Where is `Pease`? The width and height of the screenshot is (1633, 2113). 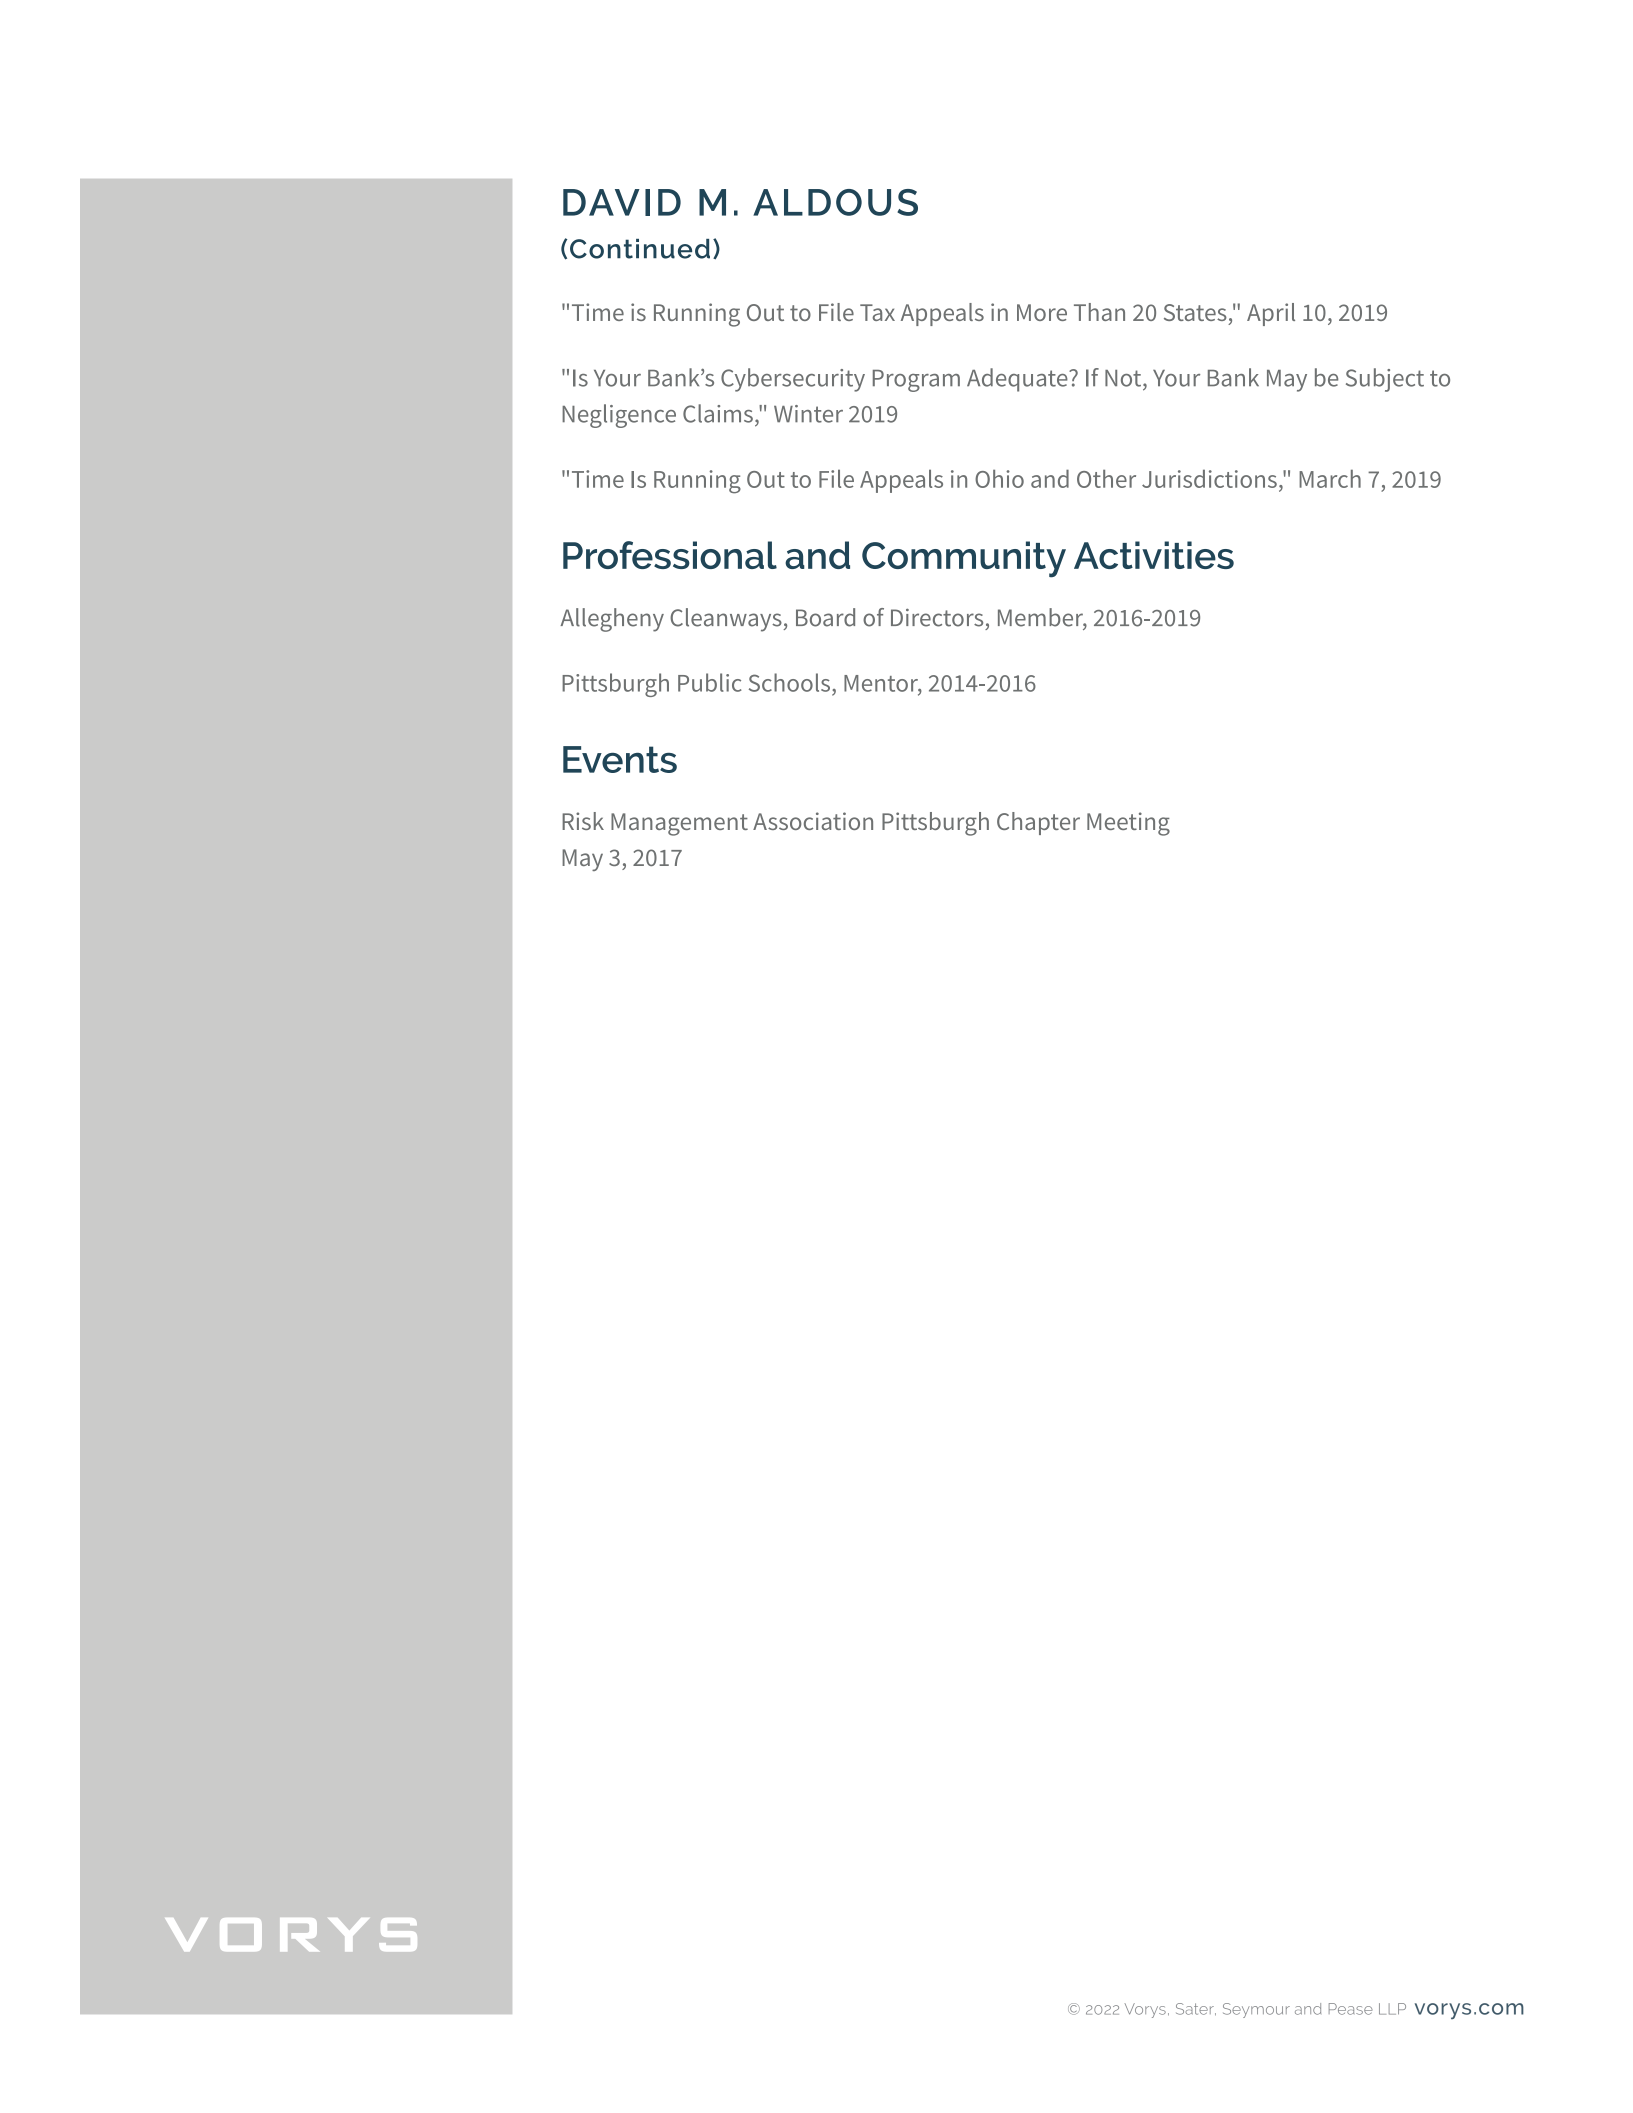
Pease is located at coordinates (1351, 2009).
